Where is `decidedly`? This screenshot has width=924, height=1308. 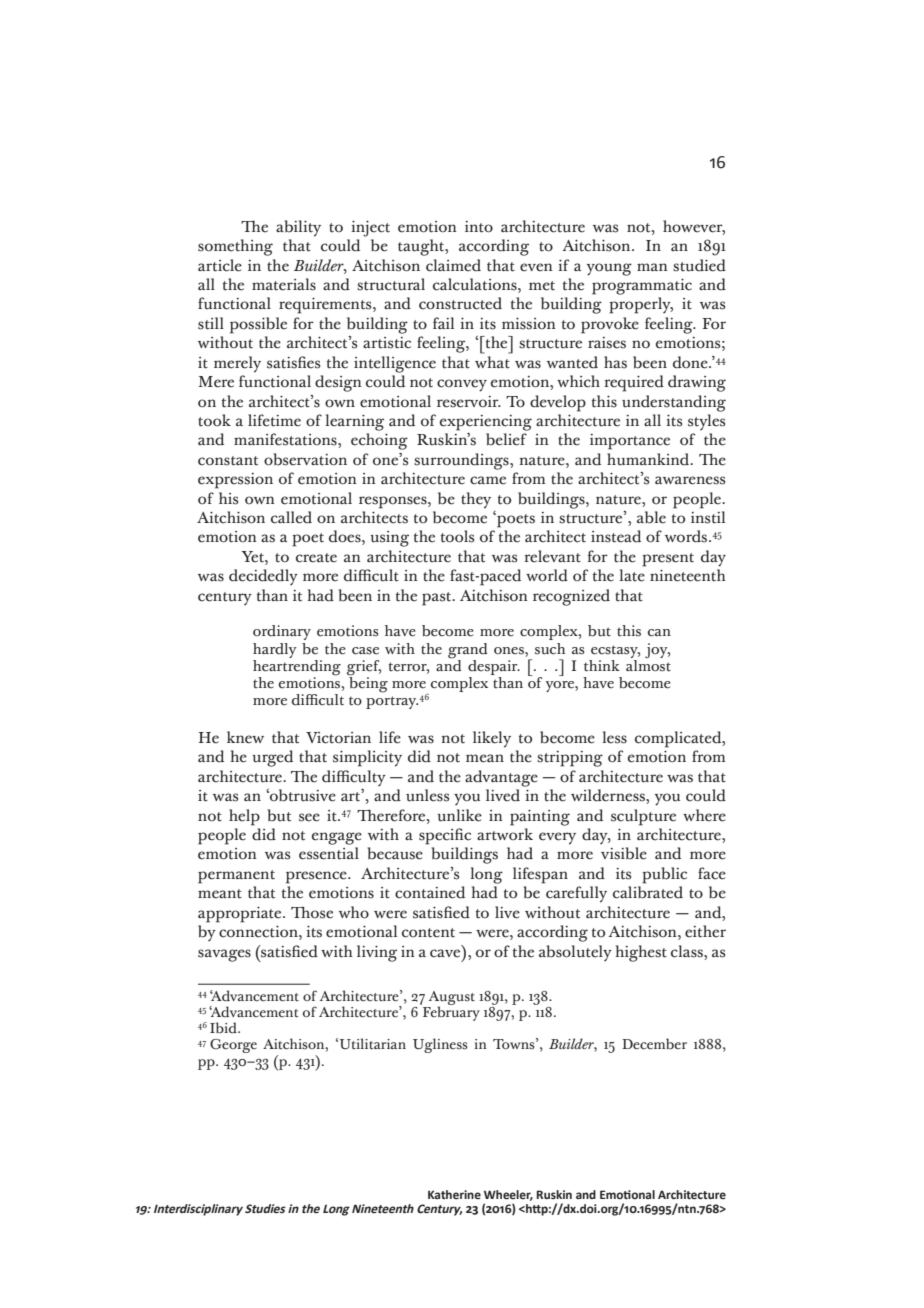 decidedly is located at coordinates (263, 577).
